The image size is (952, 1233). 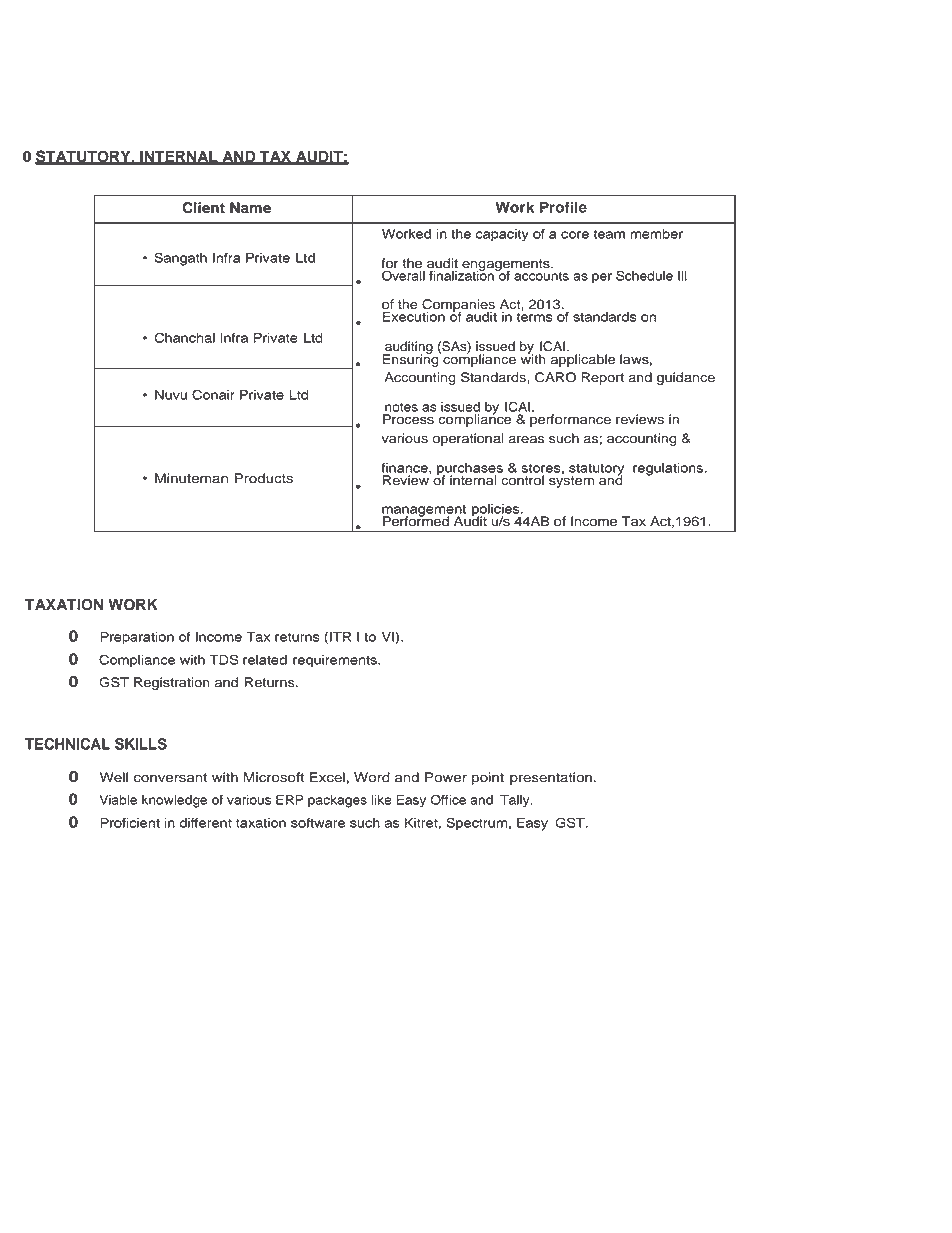 I want to click on requirements, so click(x=336, y=661).
